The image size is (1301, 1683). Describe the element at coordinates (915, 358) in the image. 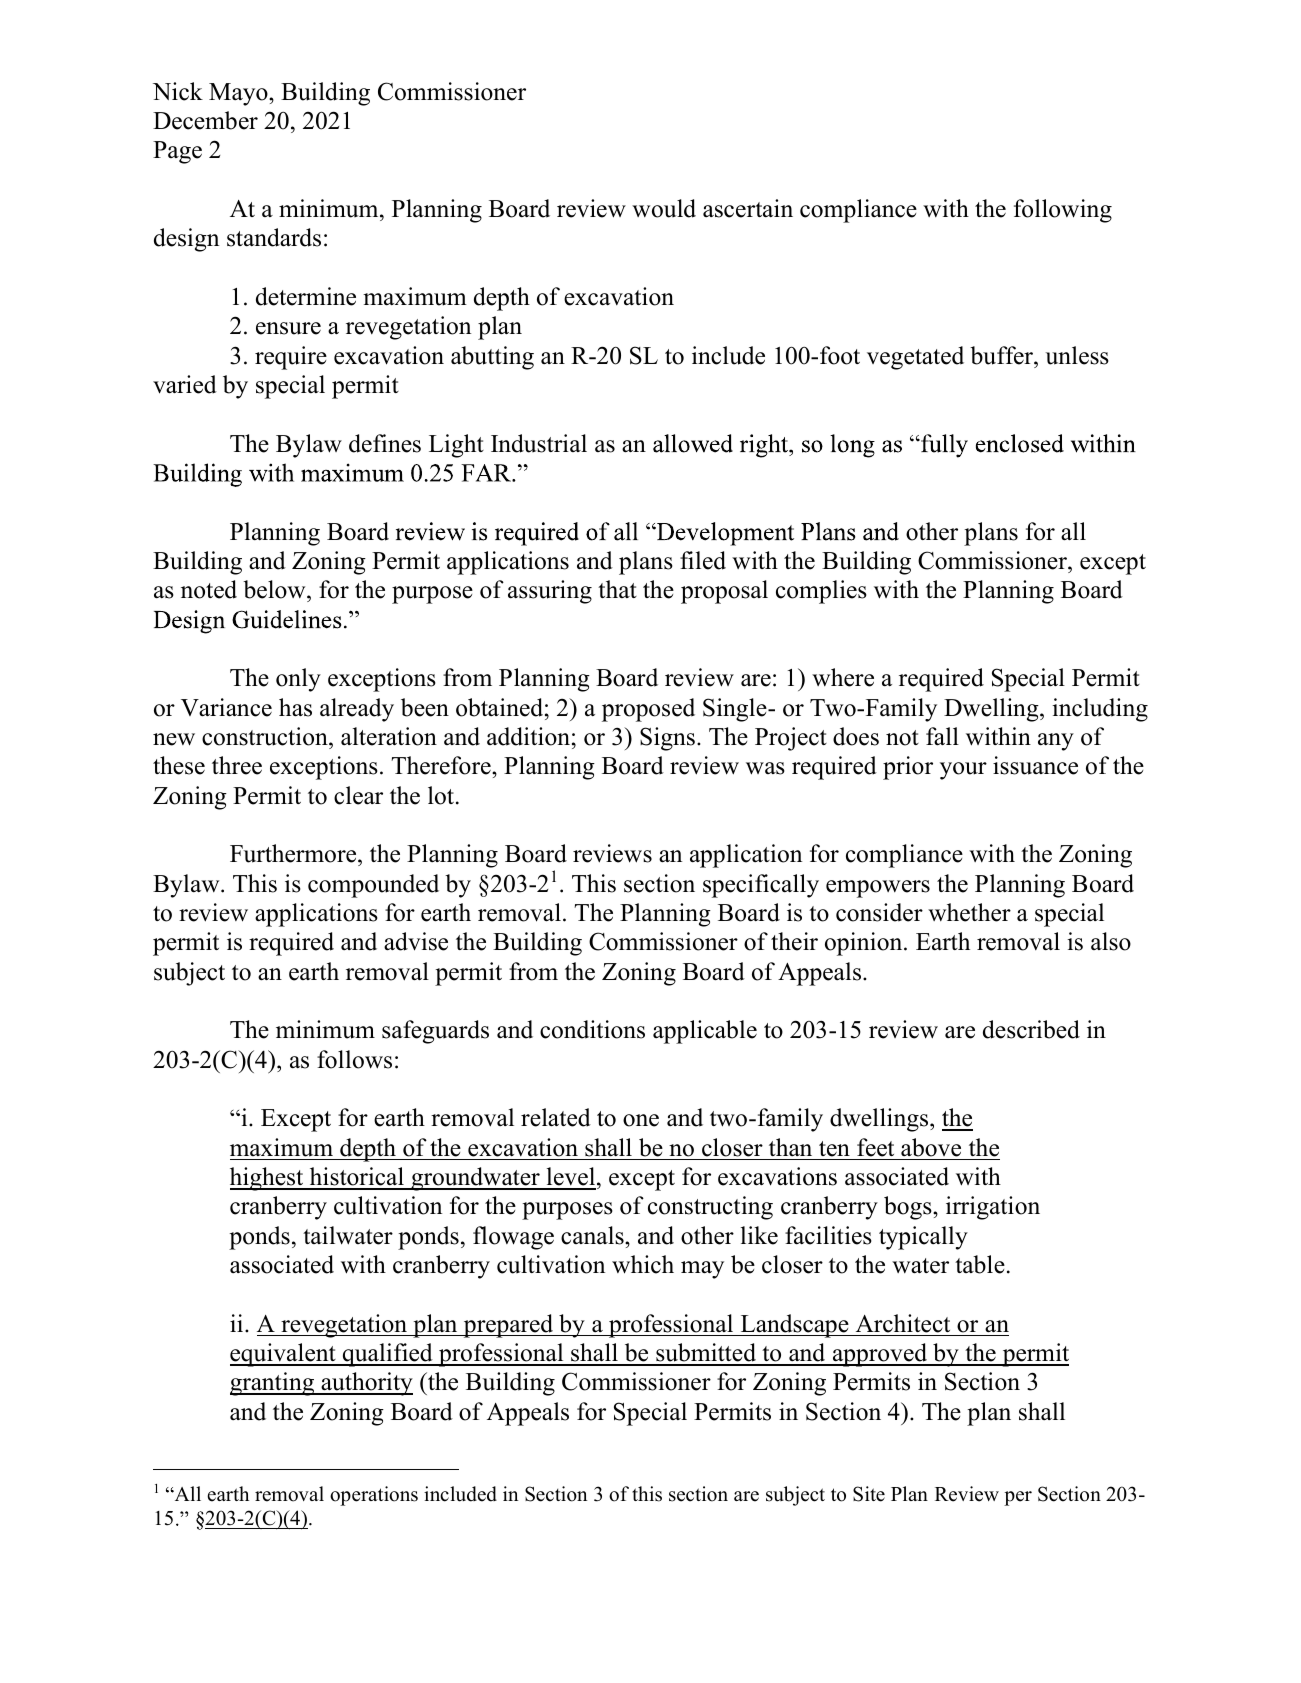

I see `vegetated` at that location.
